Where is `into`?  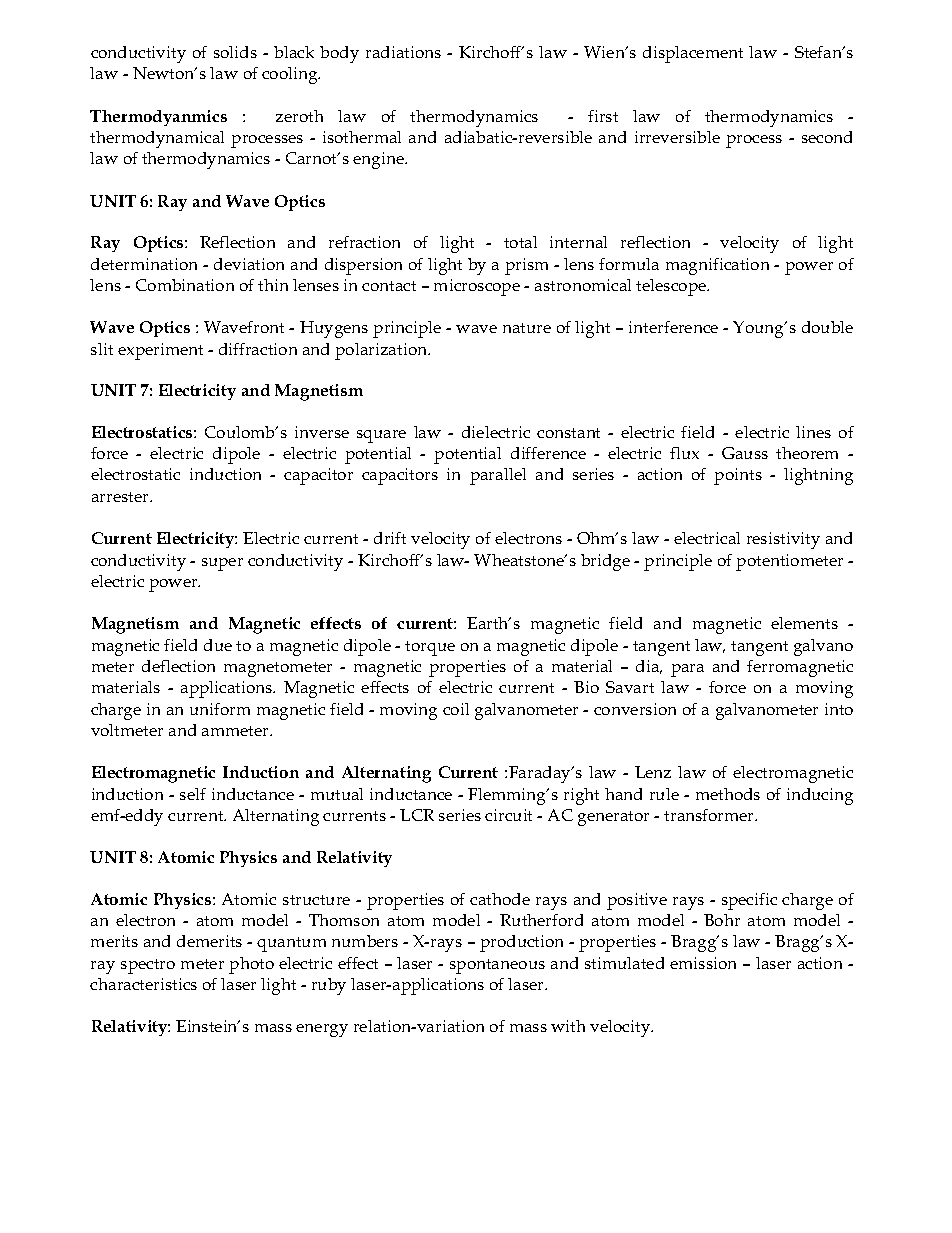 into is located at coordinates (839, 709).
